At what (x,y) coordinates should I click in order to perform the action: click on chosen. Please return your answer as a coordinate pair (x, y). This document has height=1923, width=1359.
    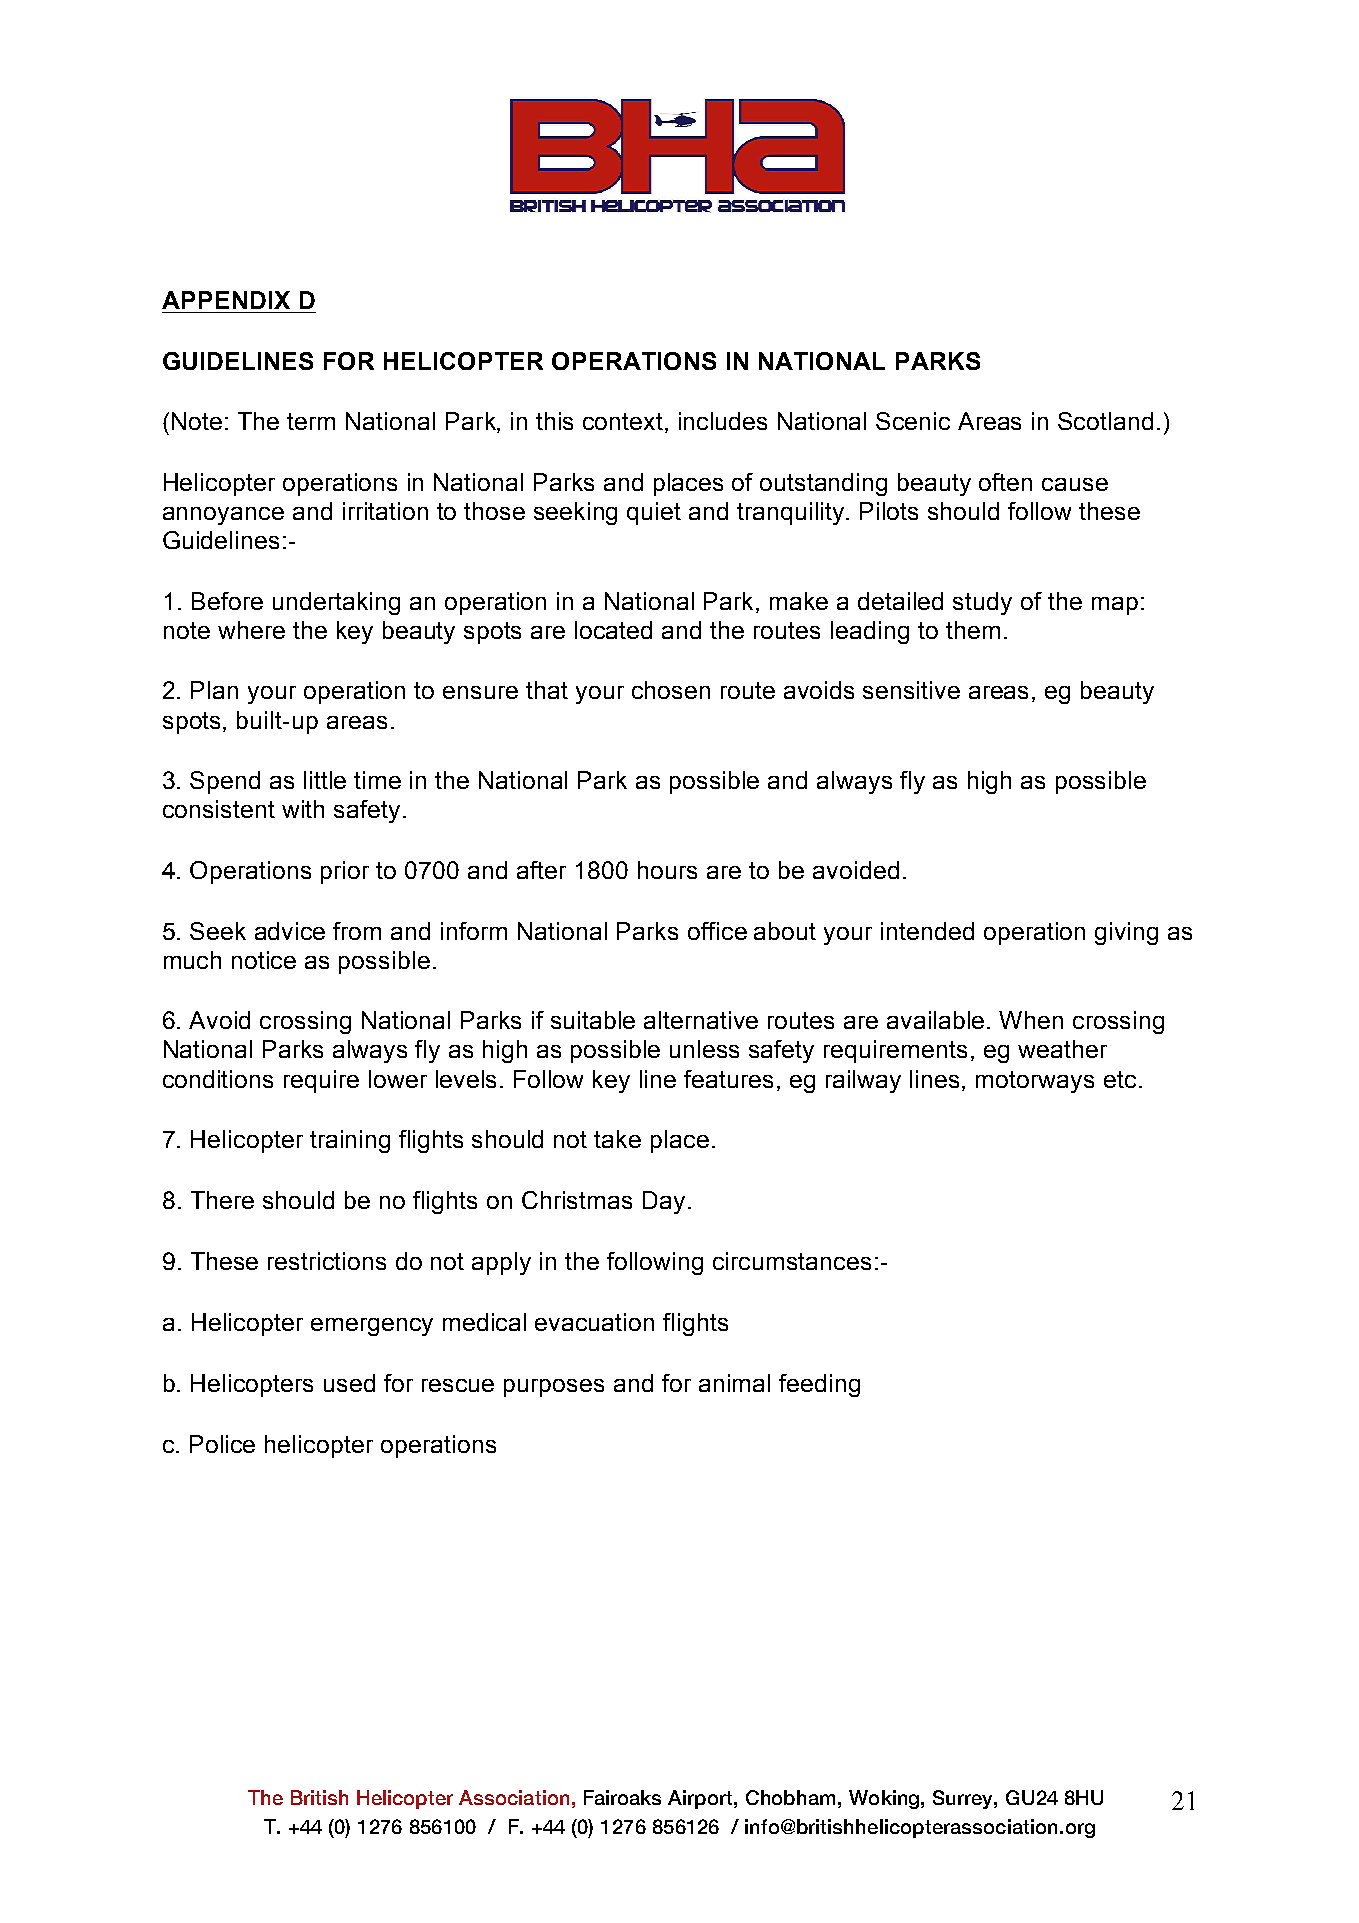
    Looking at the image, I should click on (671, 690).
